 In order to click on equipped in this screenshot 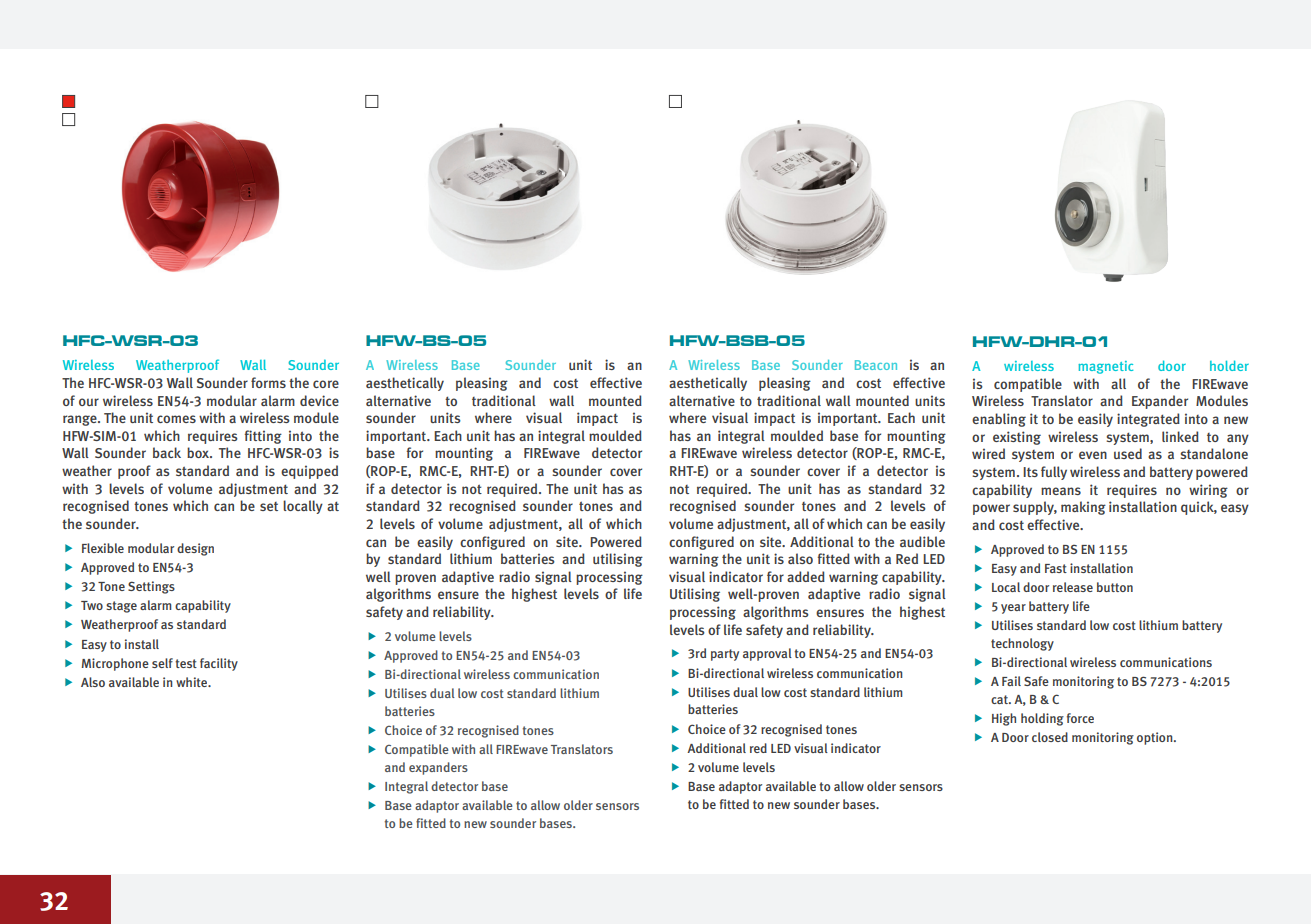, I will do `click(309, 472)`.
